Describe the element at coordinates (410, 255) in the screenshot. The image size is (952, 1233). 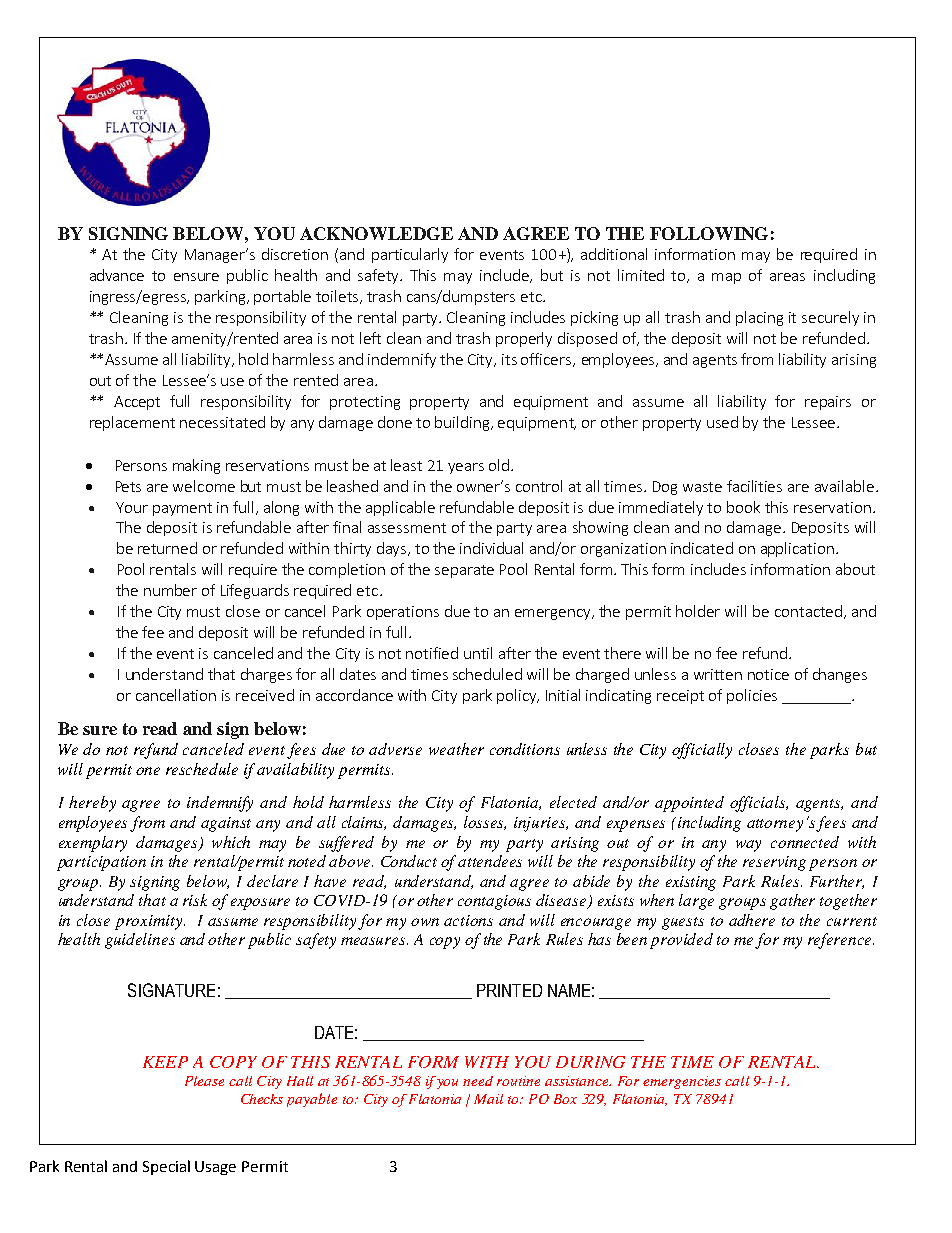
I see `particularly` at that location.
